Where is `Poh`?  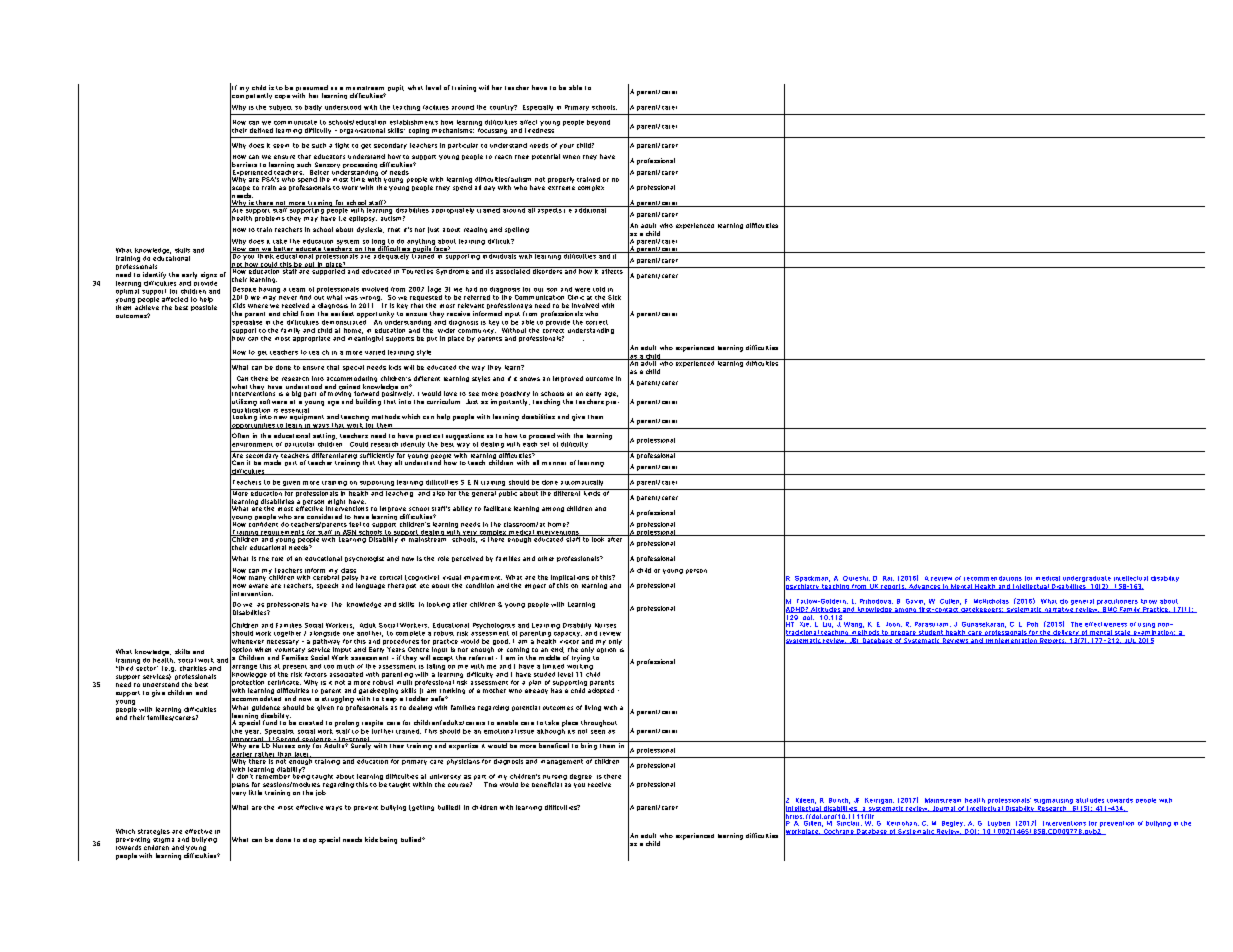 Poh is located at coordinates (1032, 624).
